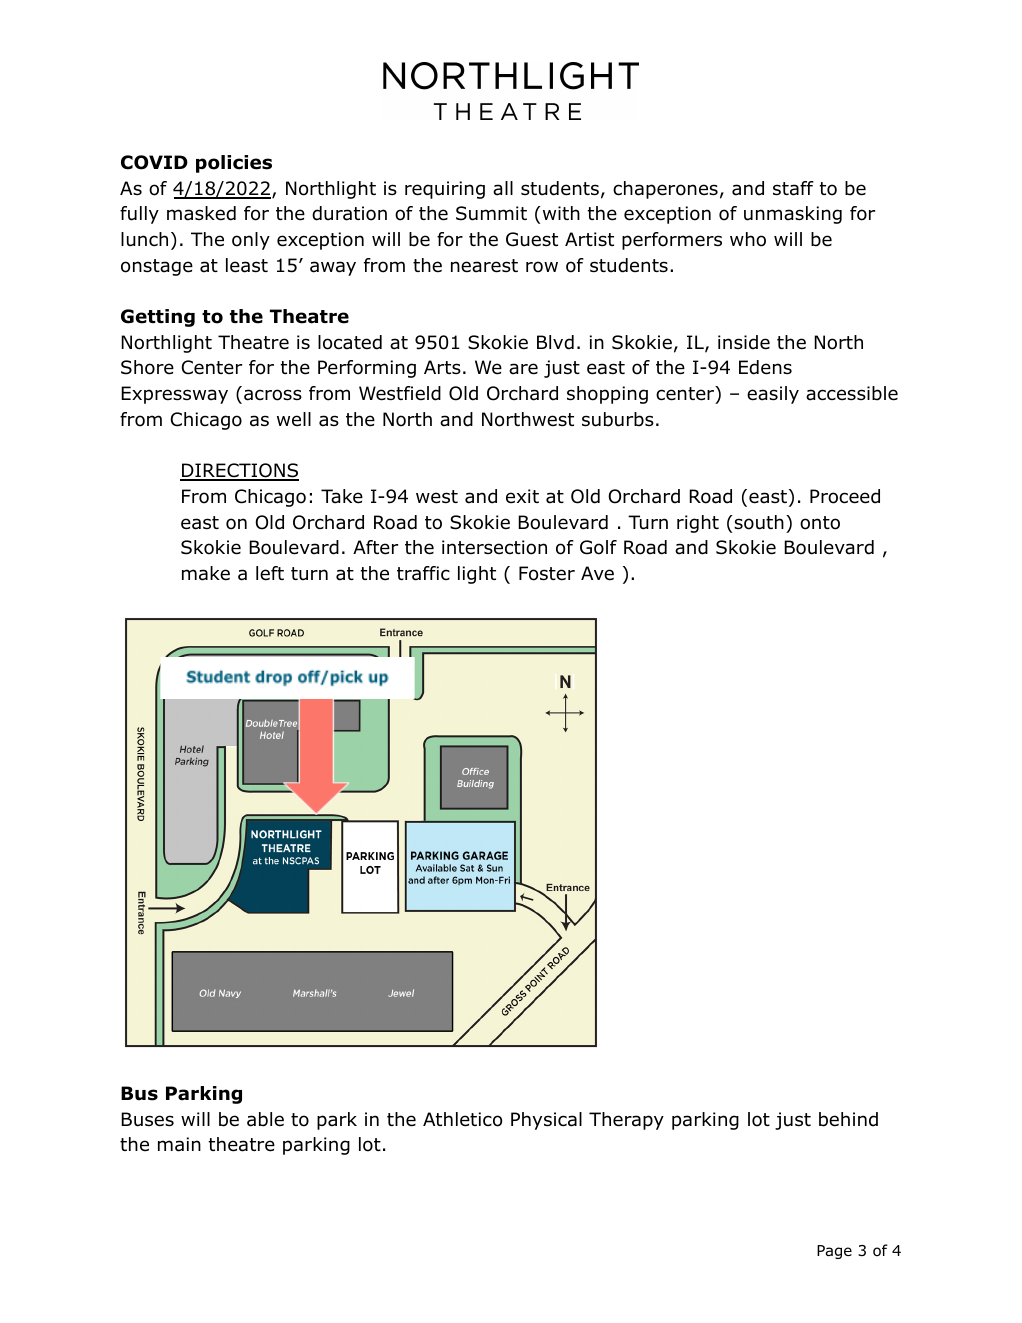 The height and width of the screenshot is (1323, 1022). Describe the element at coordinates (265, 1119) in the screenshot. I see `able` at that location.
